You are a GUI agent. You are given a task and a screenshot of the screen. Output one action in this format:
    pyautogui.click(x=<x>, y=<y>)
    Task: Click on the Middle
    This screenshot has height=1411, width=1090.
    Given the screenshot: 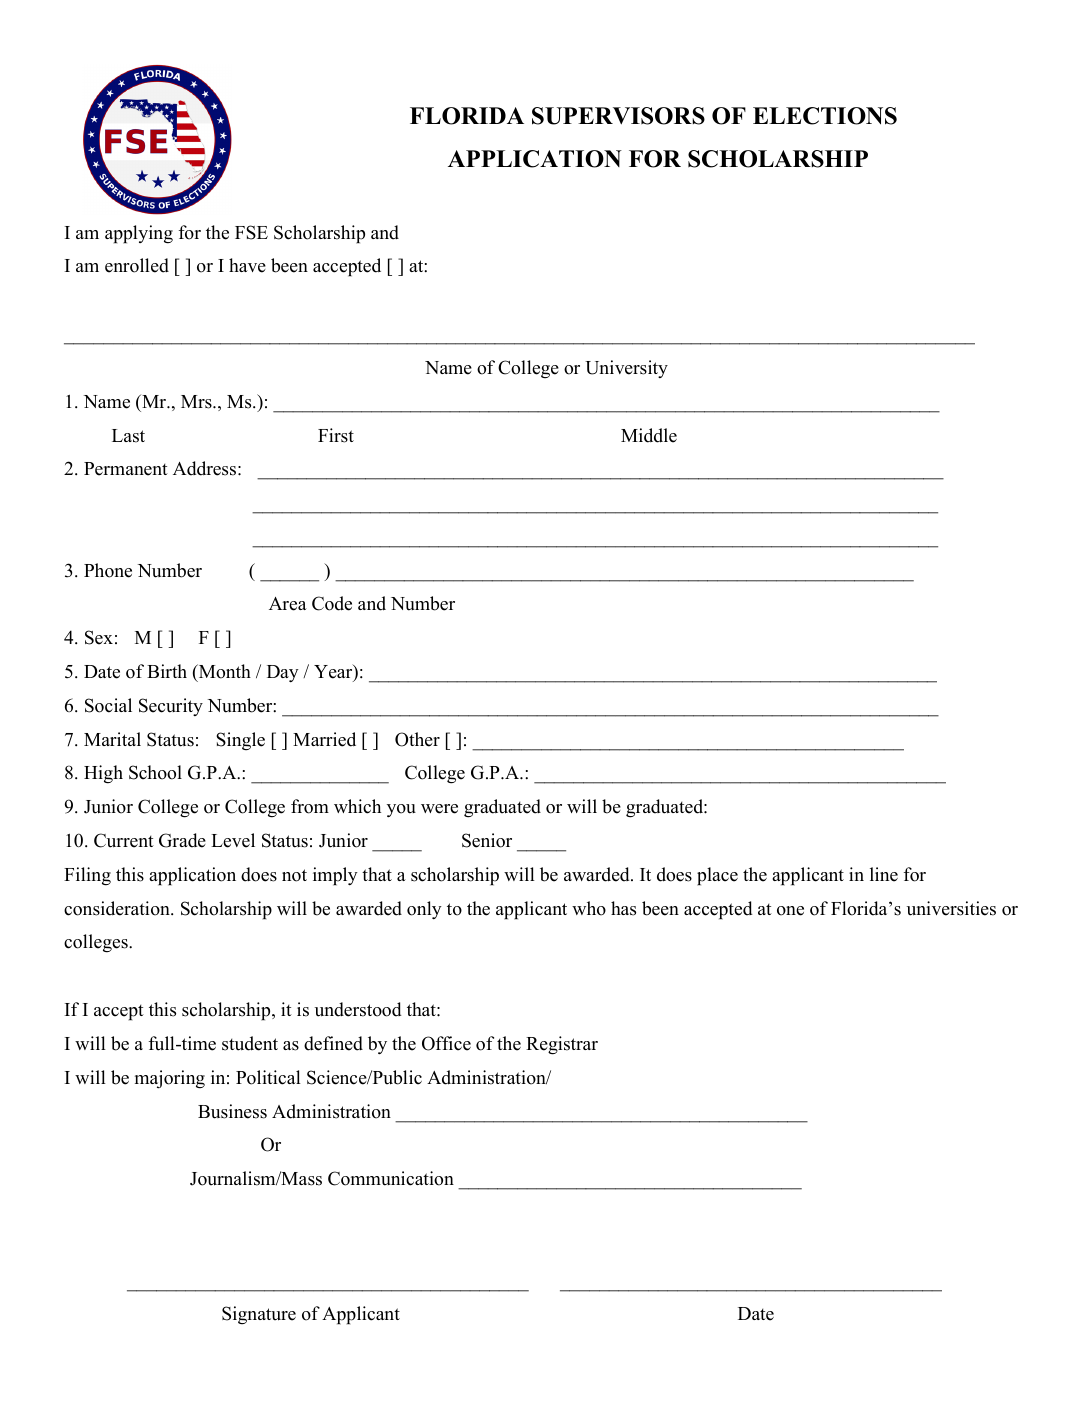 What is the action you would take?
    pyautogui.click(x=649, y=435)
